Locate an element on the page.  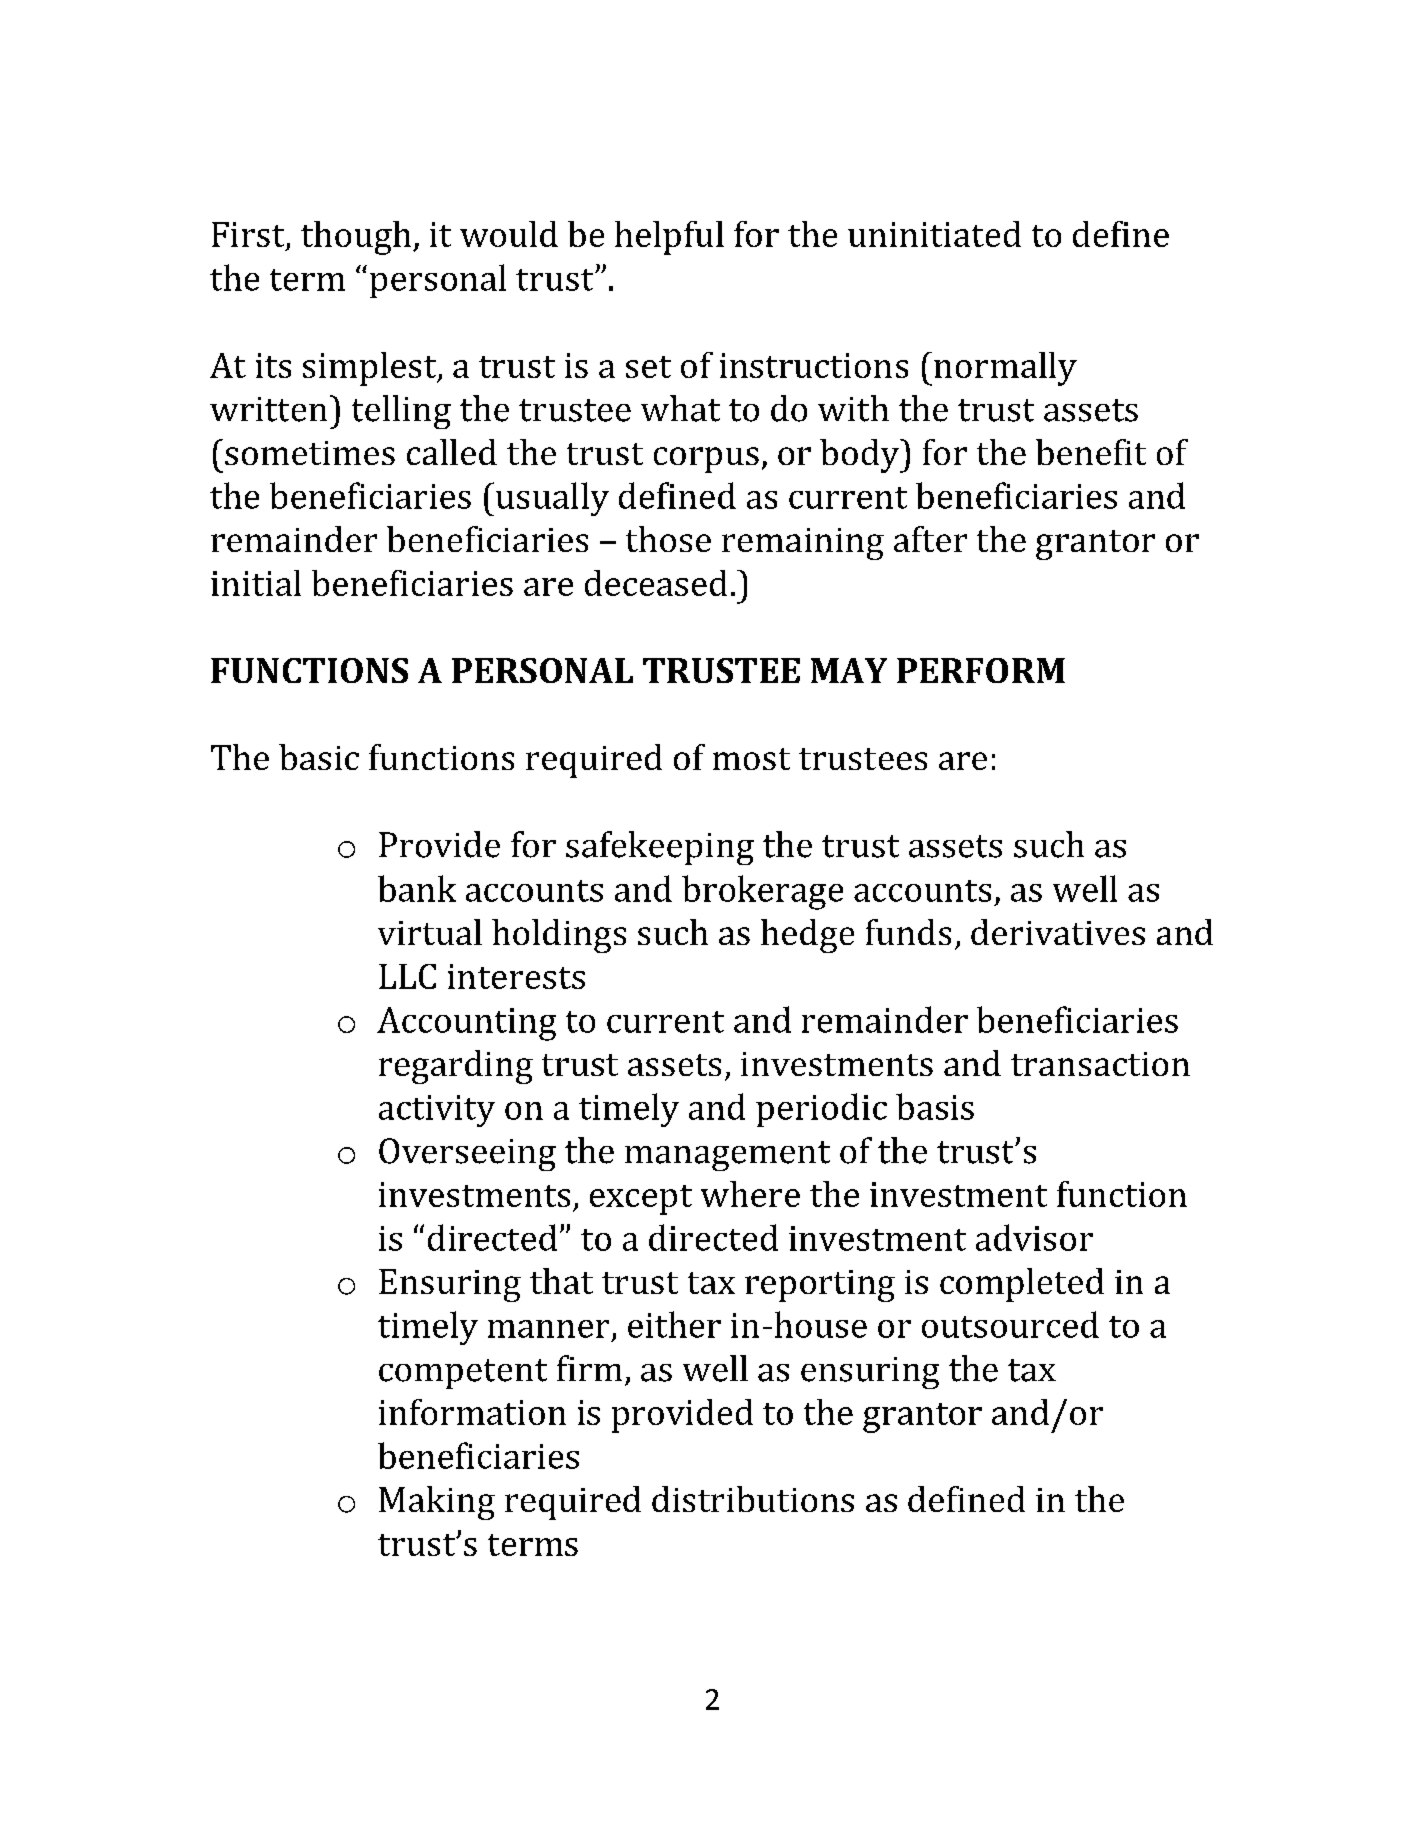
deceased is located at coordinates (656, 583).
